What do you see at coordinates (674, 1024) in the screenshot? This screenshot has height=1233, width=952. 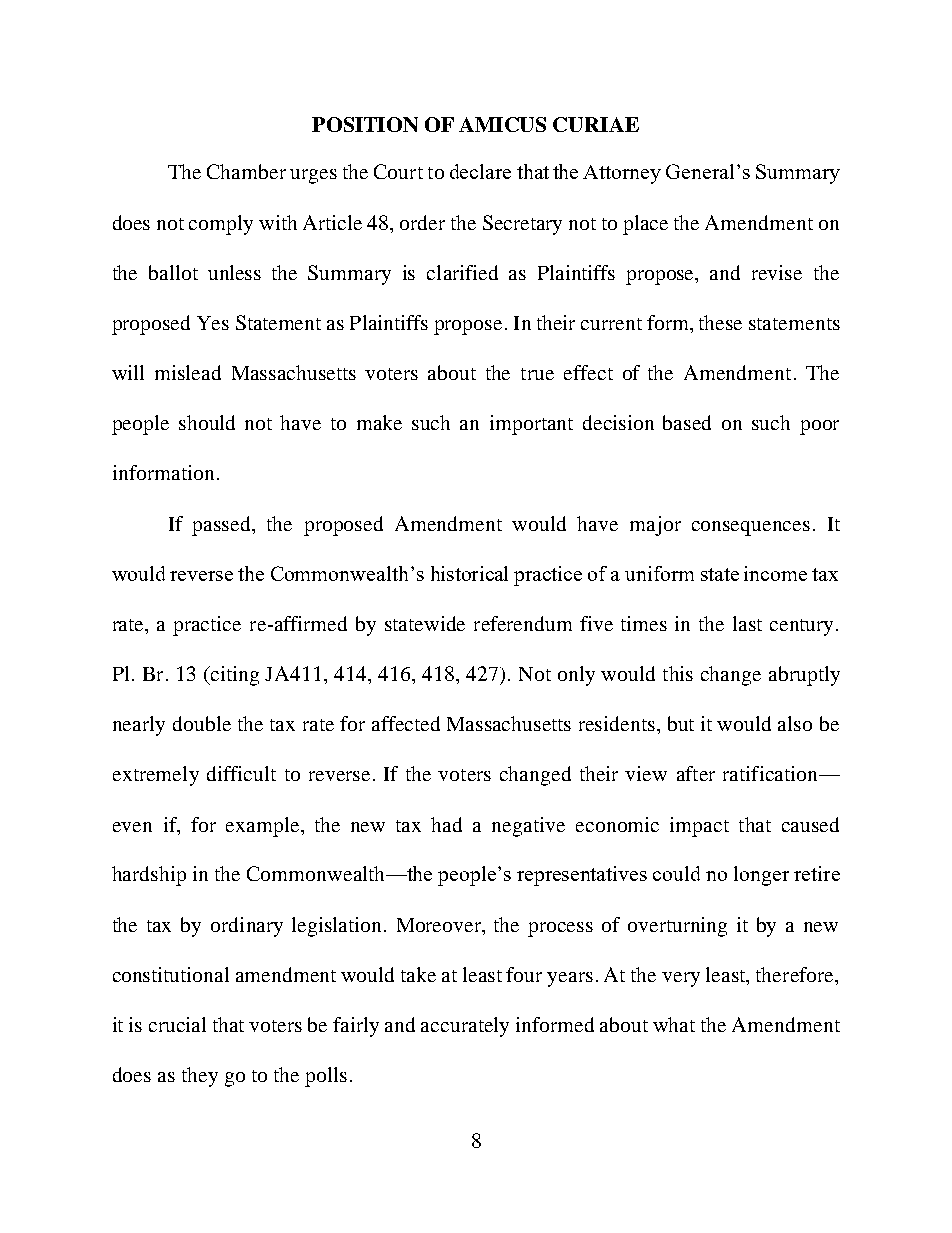 I see `what` at bounding box center [674, 1024].
